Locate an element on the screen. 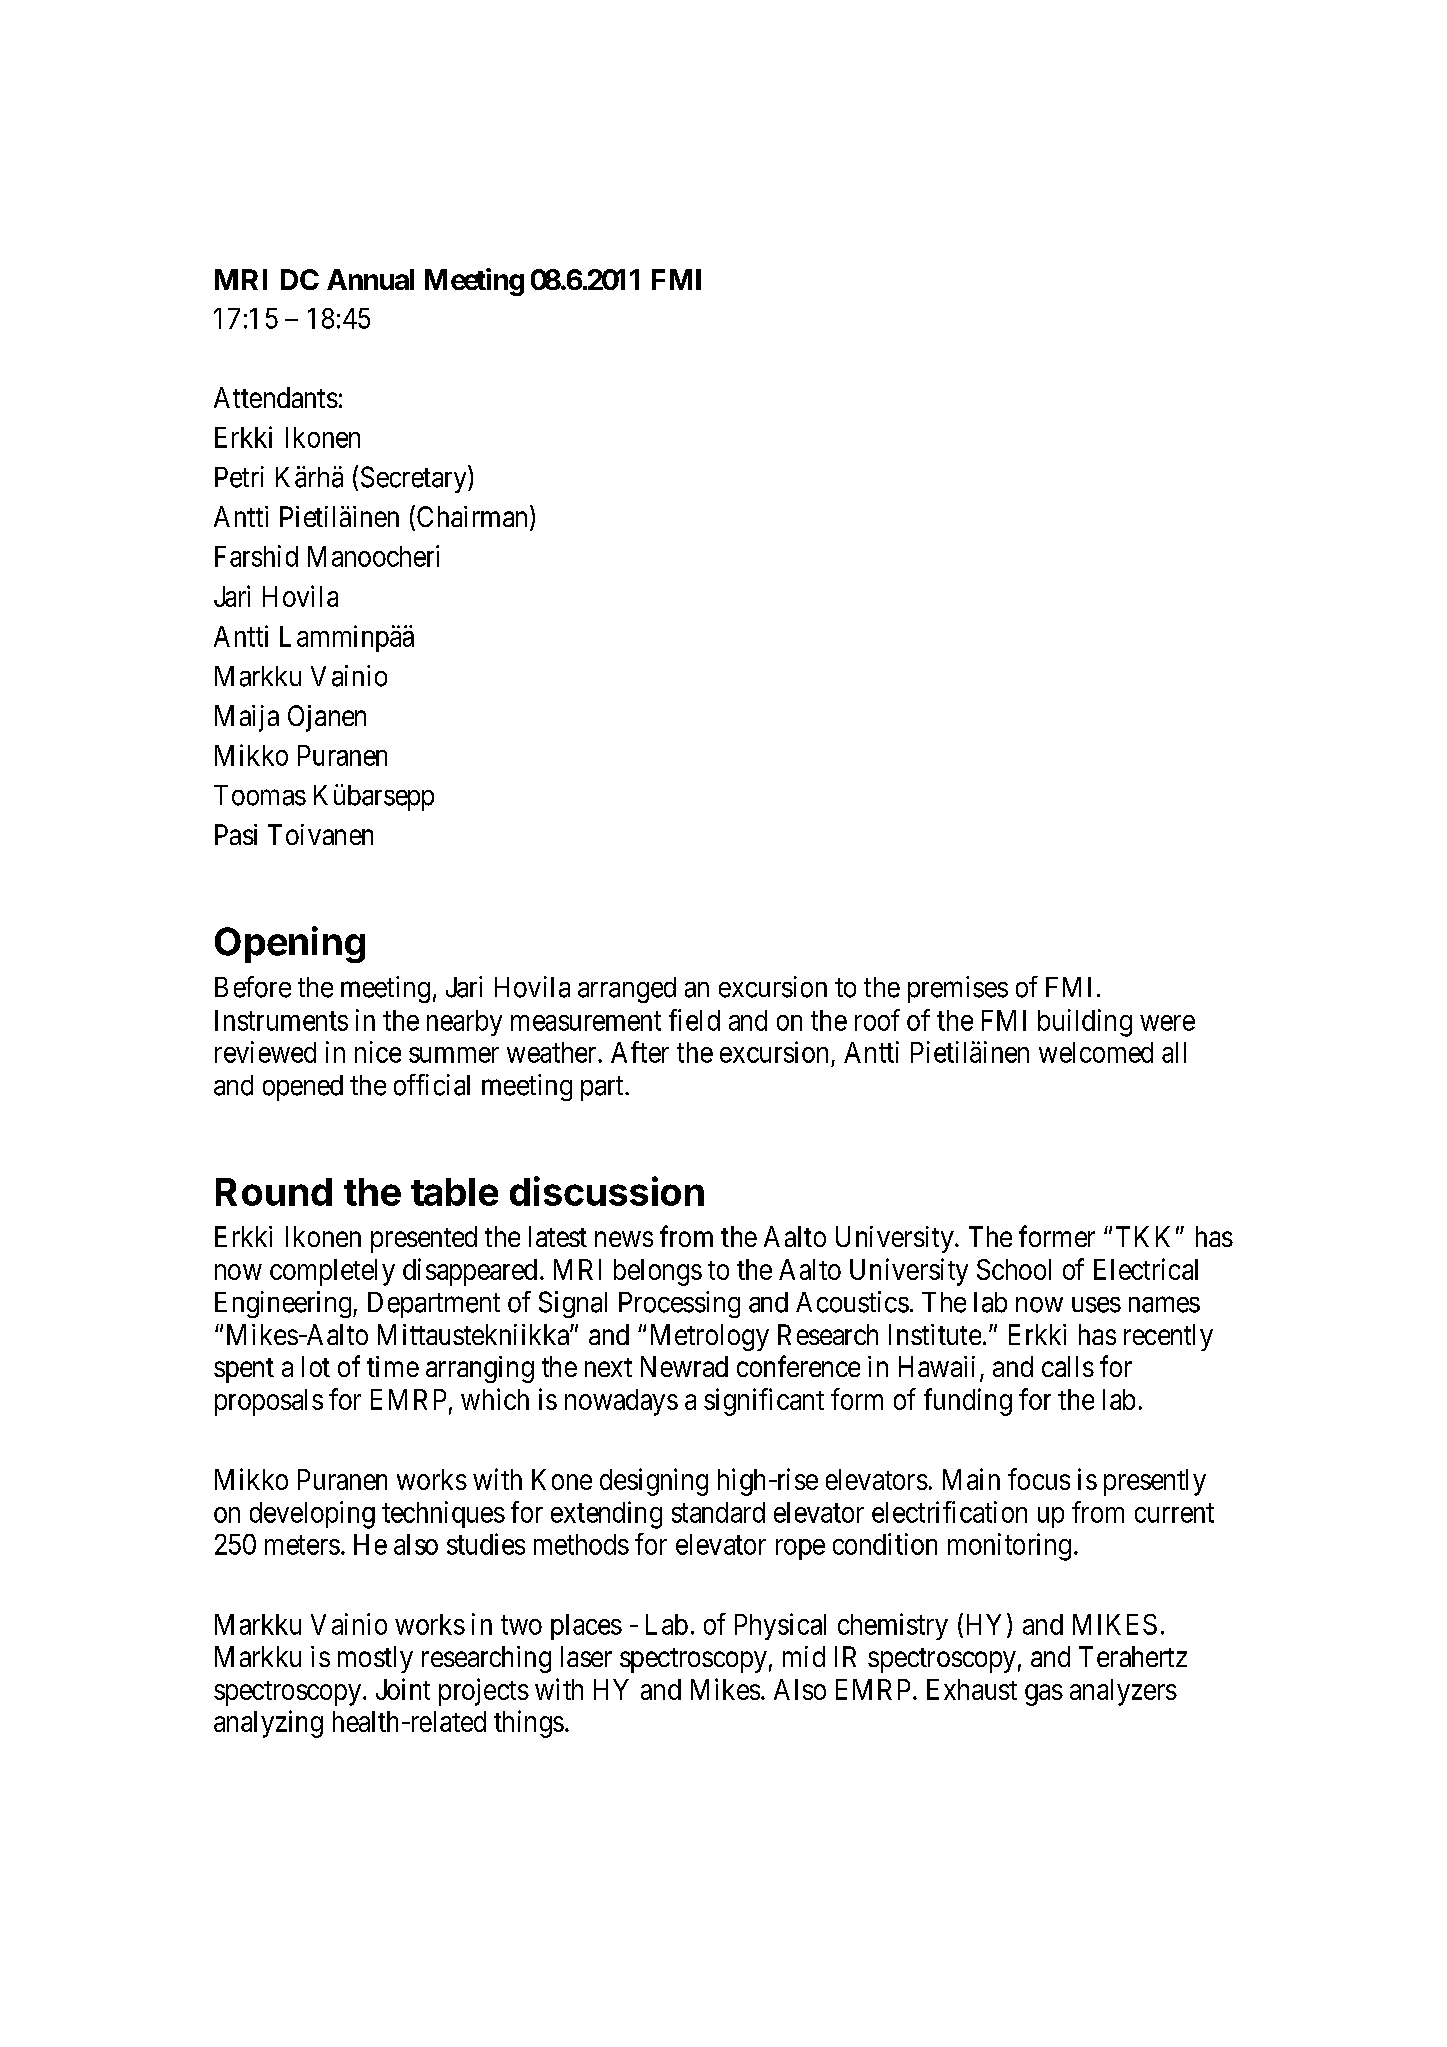  Metrology is located at coordinates (710, 1337).
